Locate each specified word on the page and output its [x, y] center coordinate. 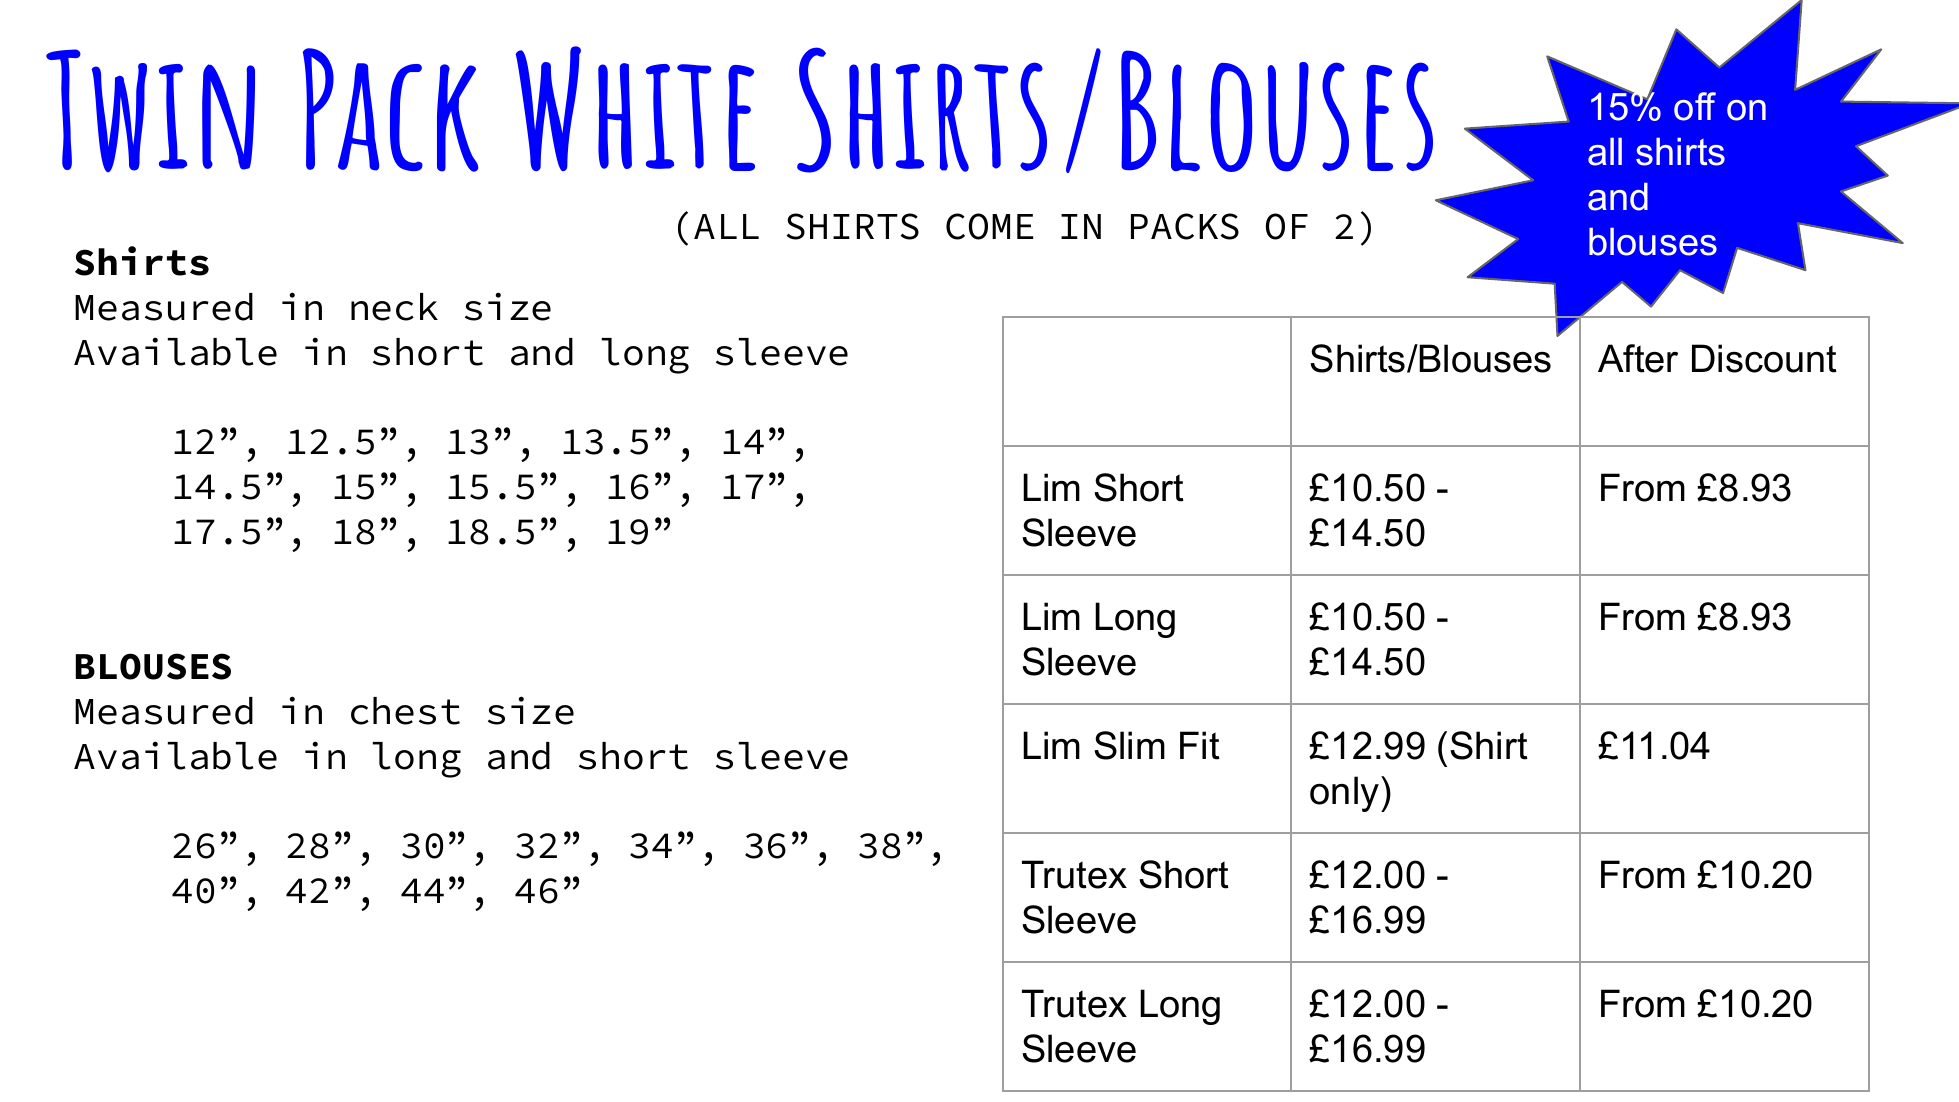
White [635, 108]
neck [394, 307]
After [1638, 358]
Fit [1200, 745]
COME [989, 226]
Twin [150, 110]
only [1346, 794]
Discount [1764, 358]
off [1695, 106]
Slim [1129, 745]
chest [405, 711]
